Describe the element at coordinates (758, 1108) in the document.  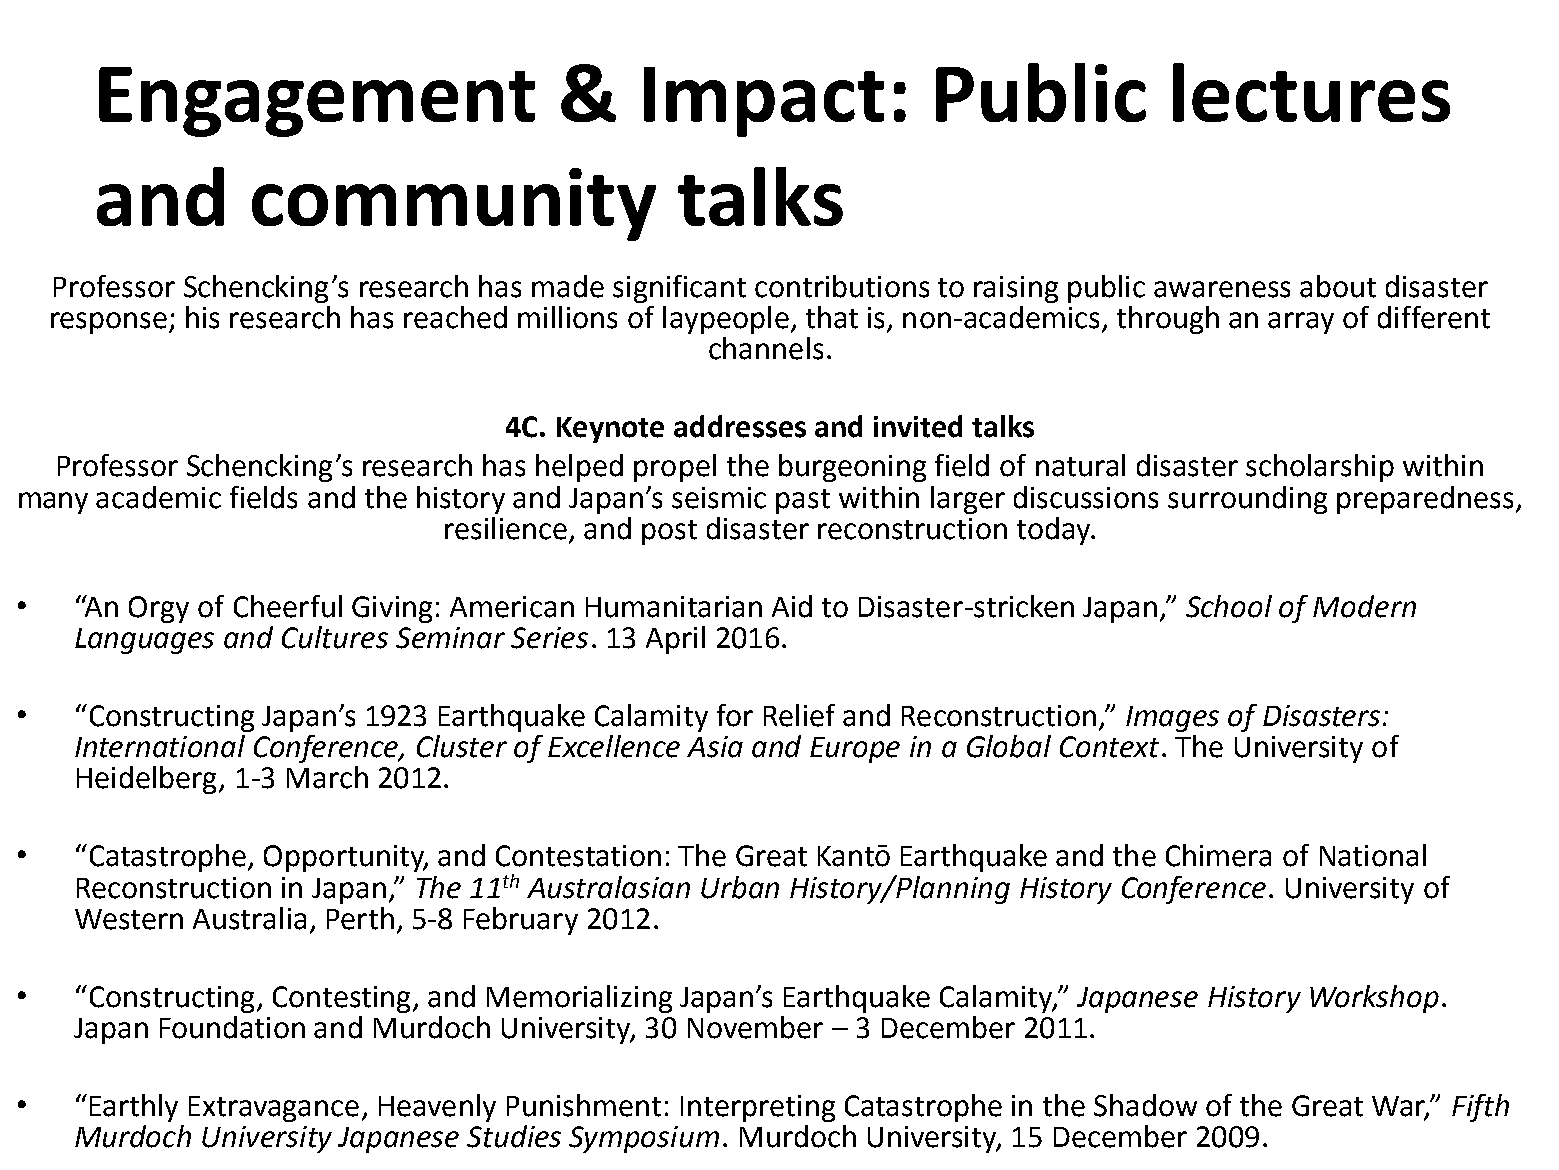
I see `Interpreting` at that location.
